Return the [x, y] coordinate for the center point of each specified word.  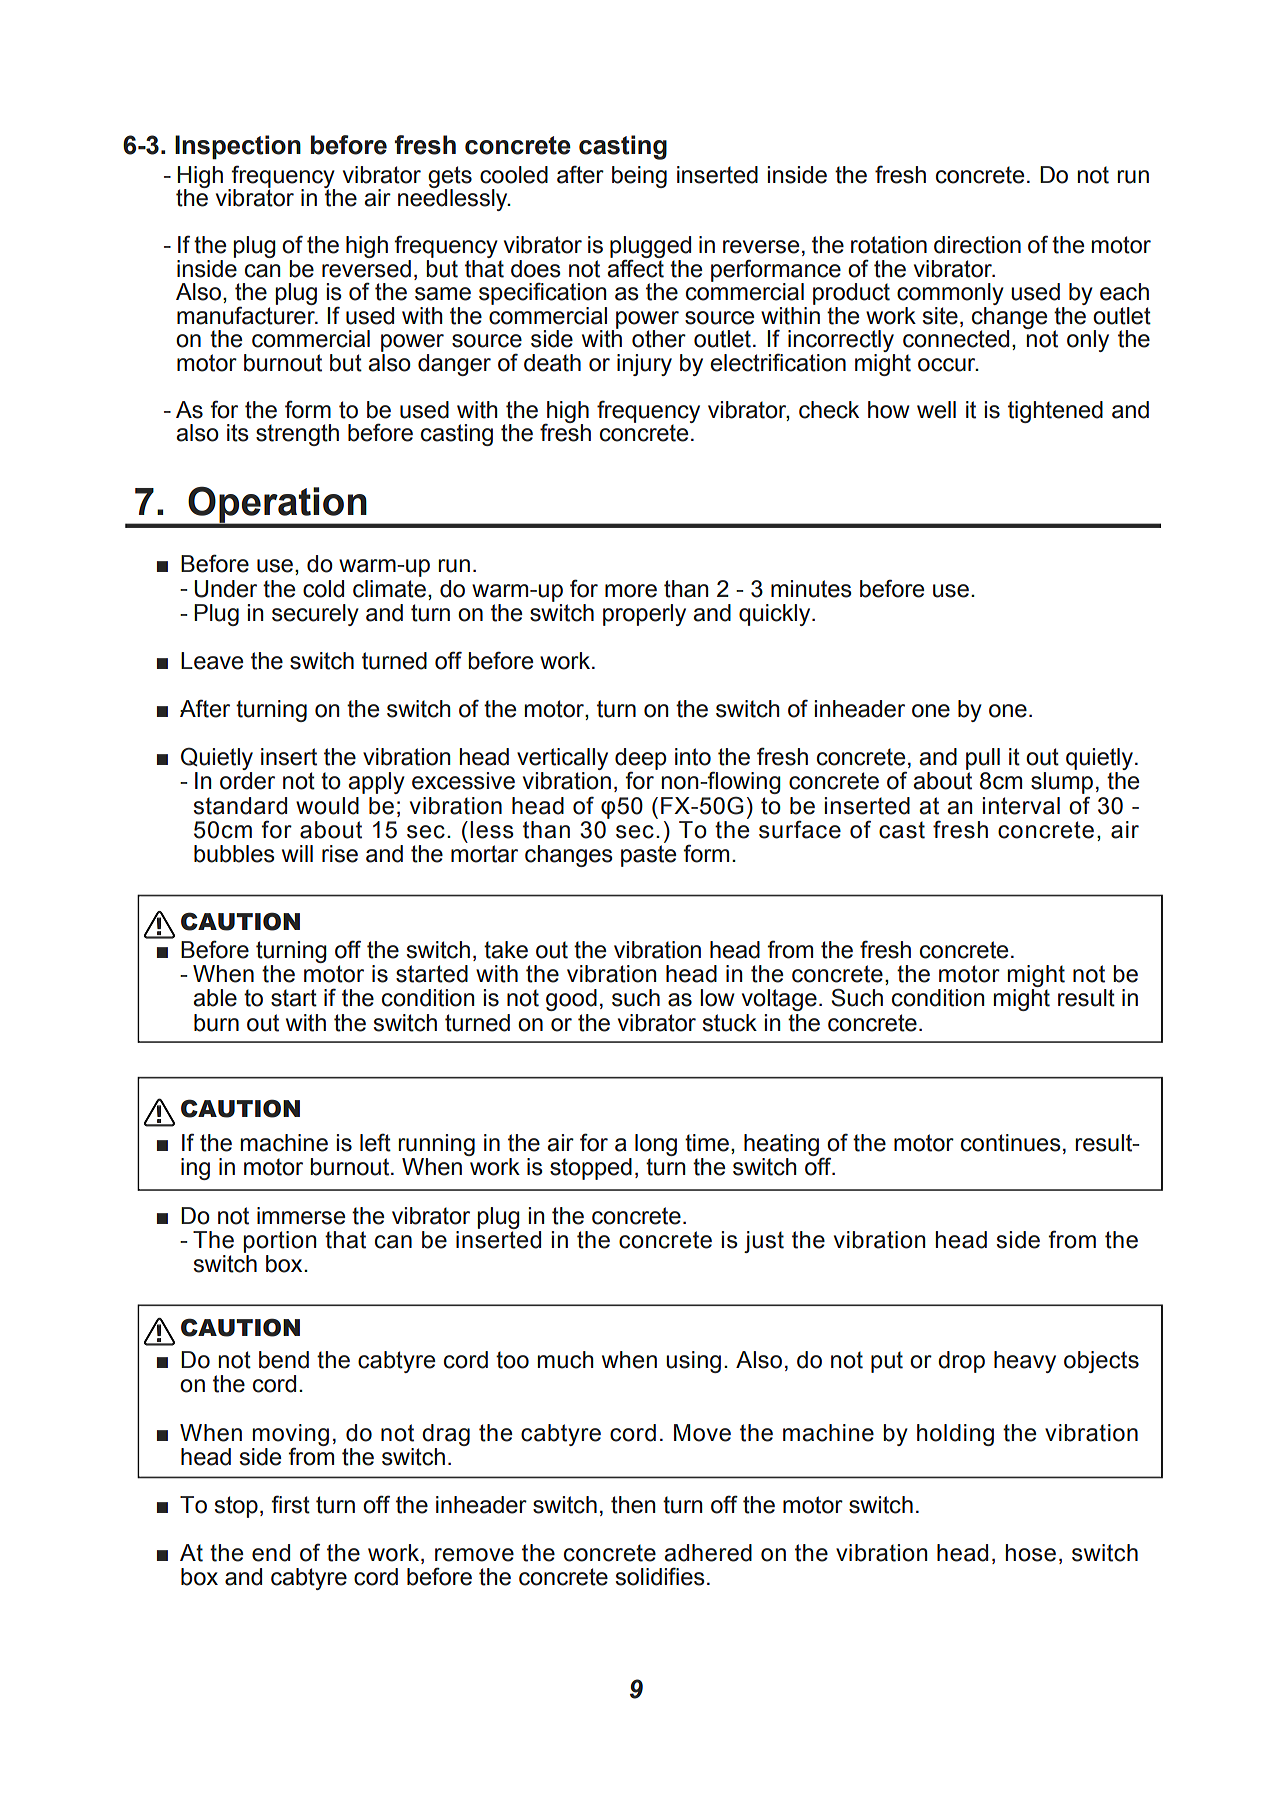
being [639, 177]
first [290, 1504]
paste [648, 856]
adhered [708, 1553]
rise [340, 854]
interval [1021, 806]
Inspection [238, 147]
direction [977, 245]
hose [1030, 1553]
